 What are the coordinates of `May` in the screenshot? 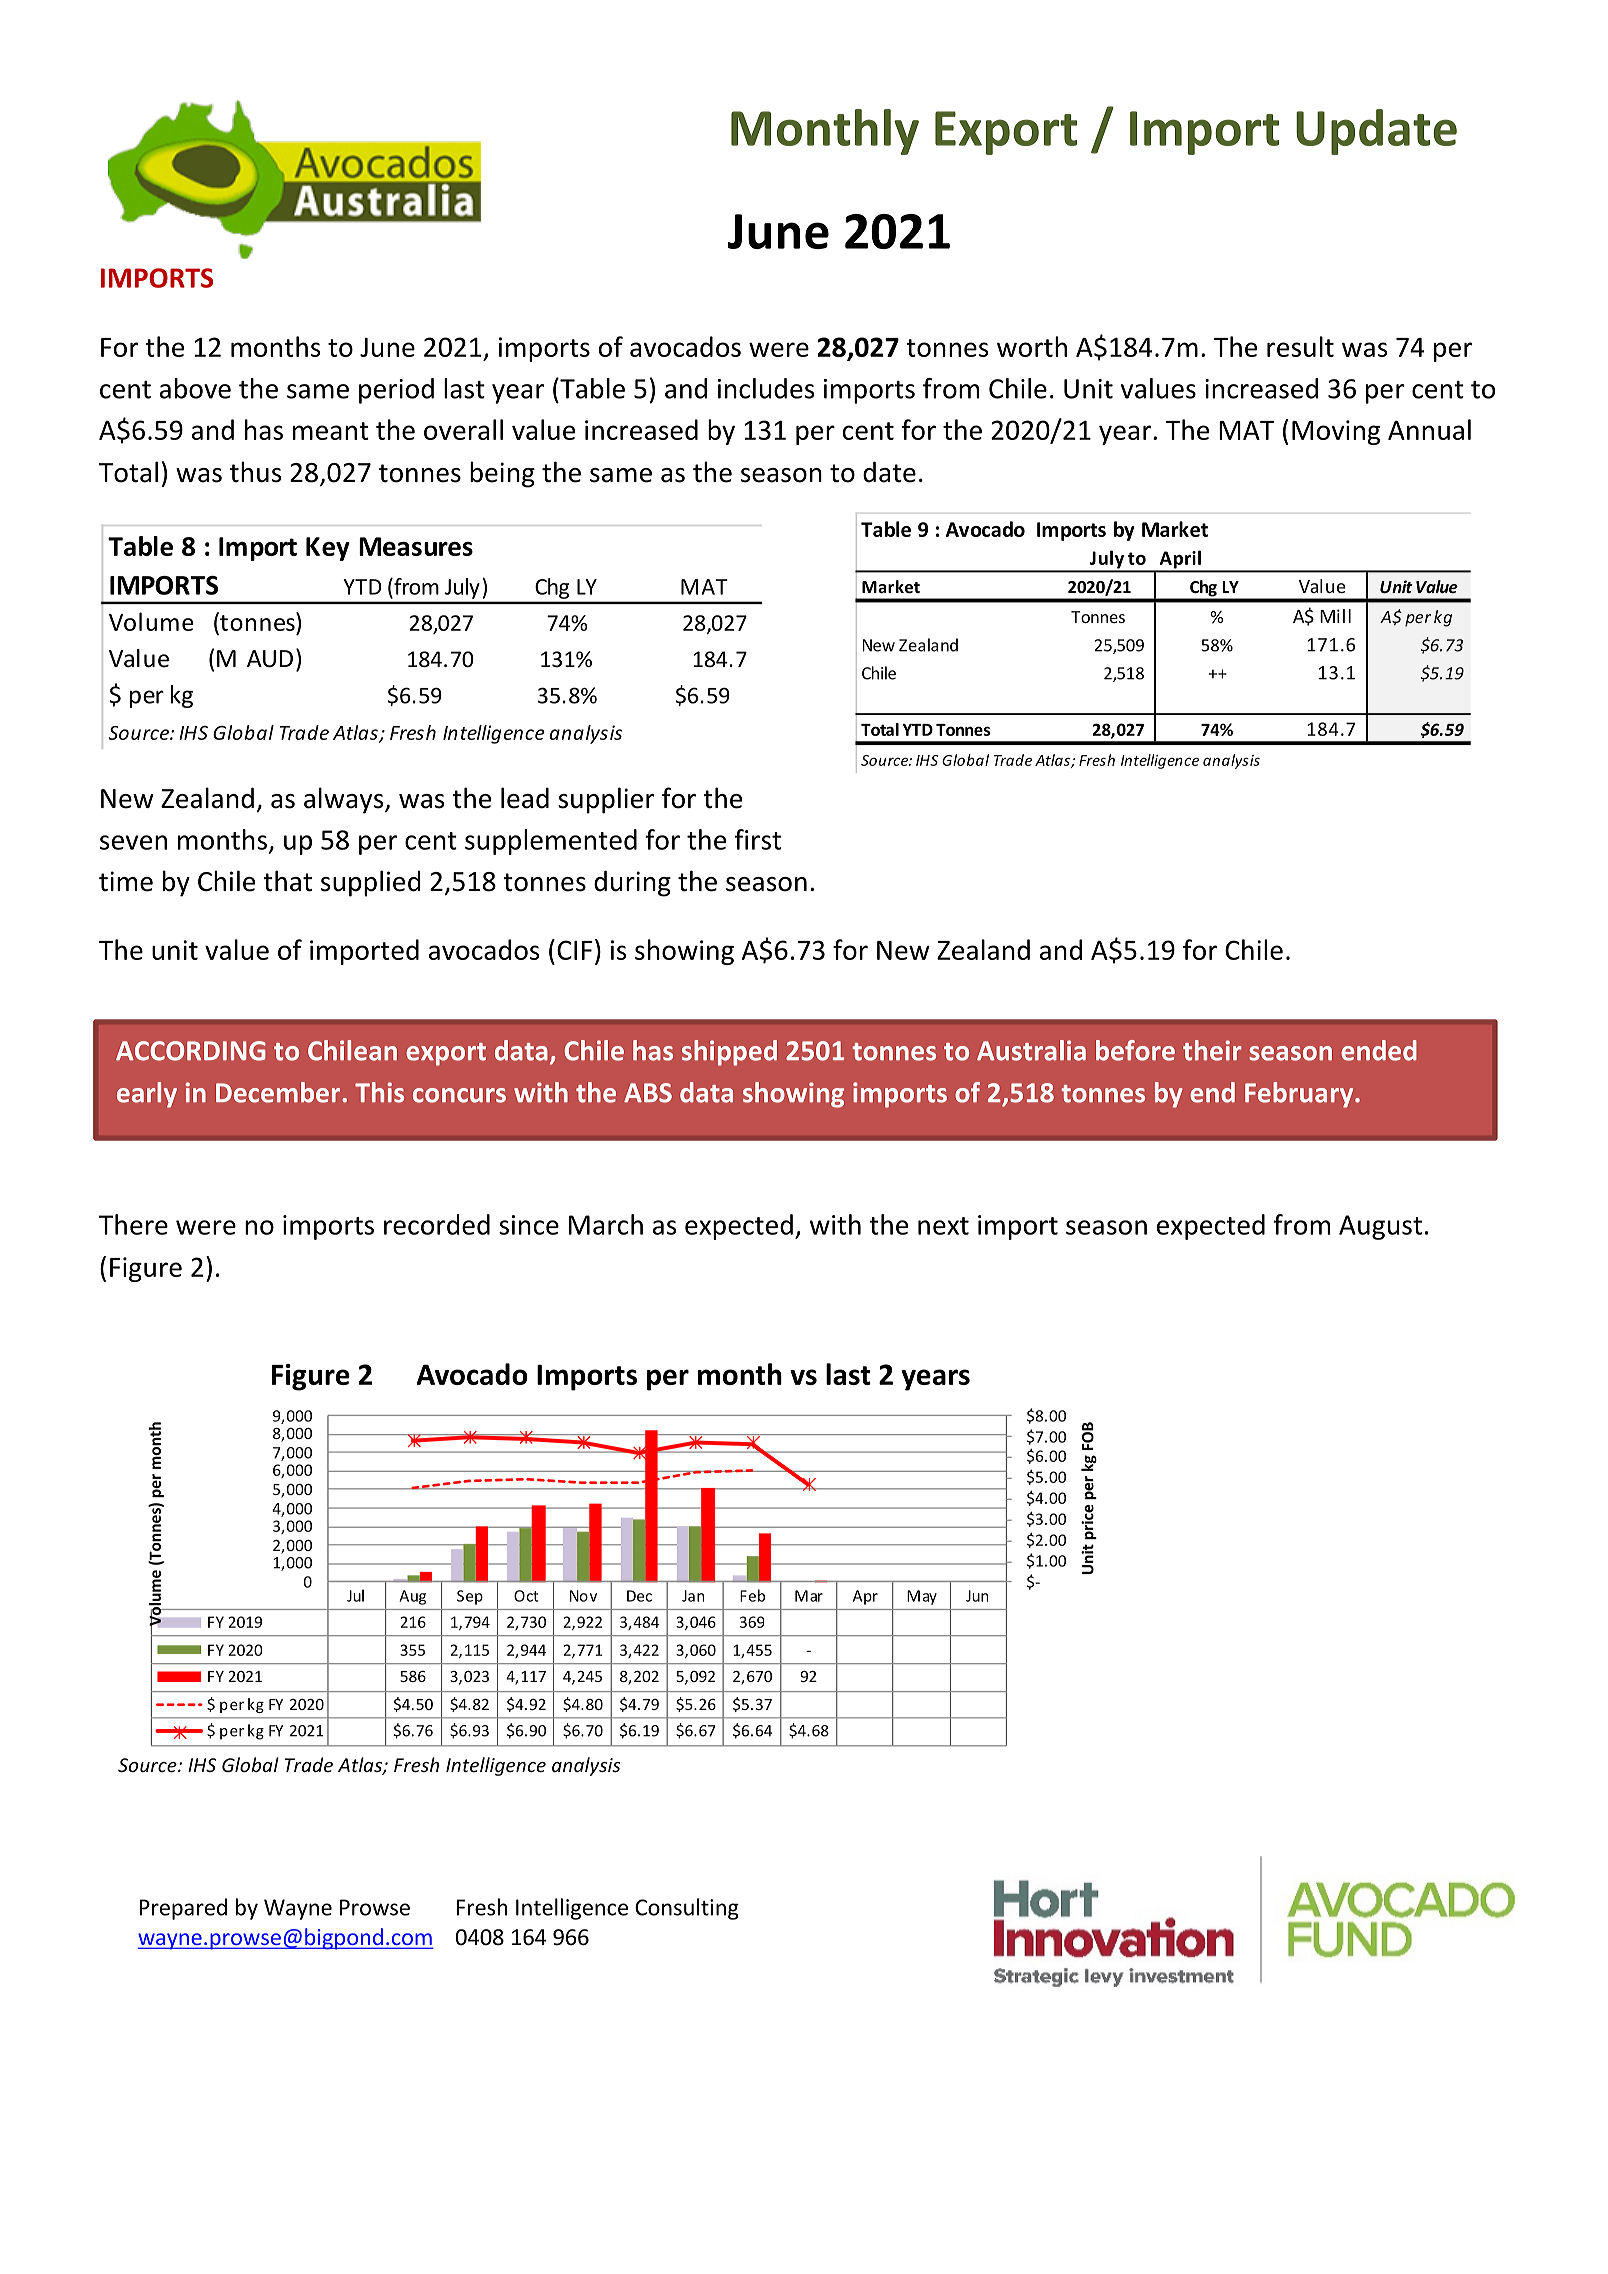 It's located at (922, 1597).
